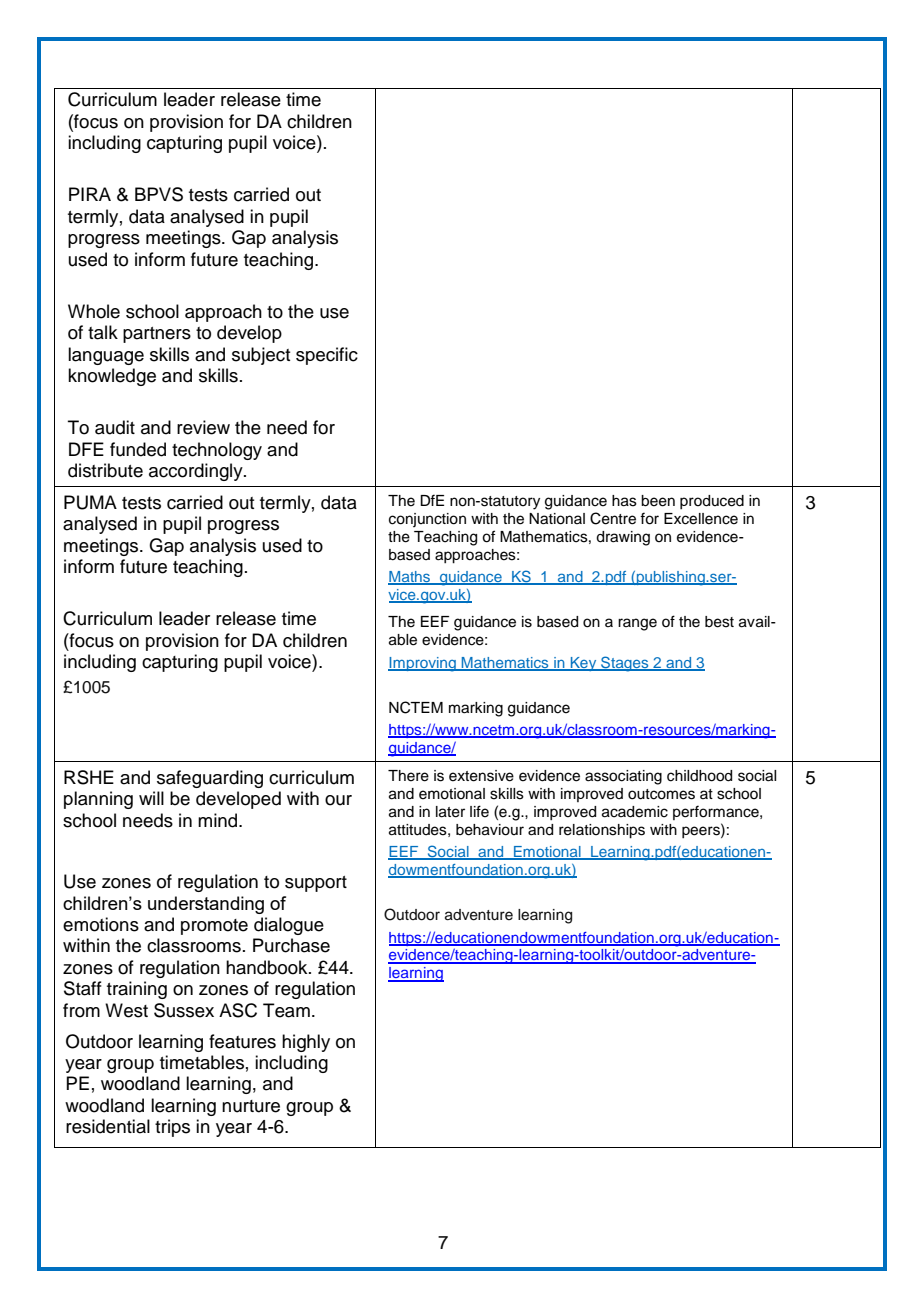 Image resolution: width=924 pixels, height=1308 pixels. Describe the element at coordinates (151, 798) in the screenshot. I see `will` at that location.
